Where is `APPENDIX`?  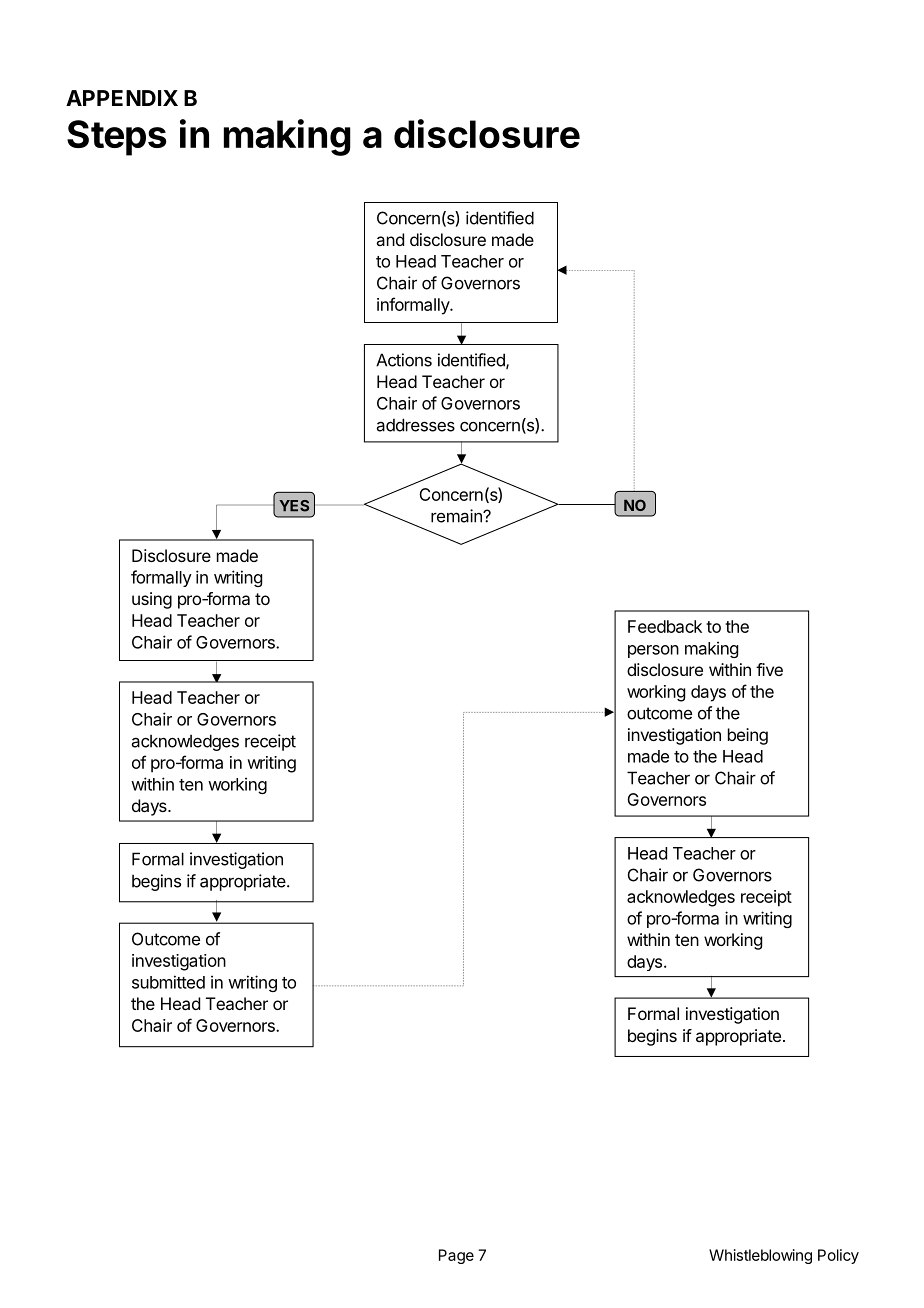 APPENDIX is located at coordinates (122, 98).
